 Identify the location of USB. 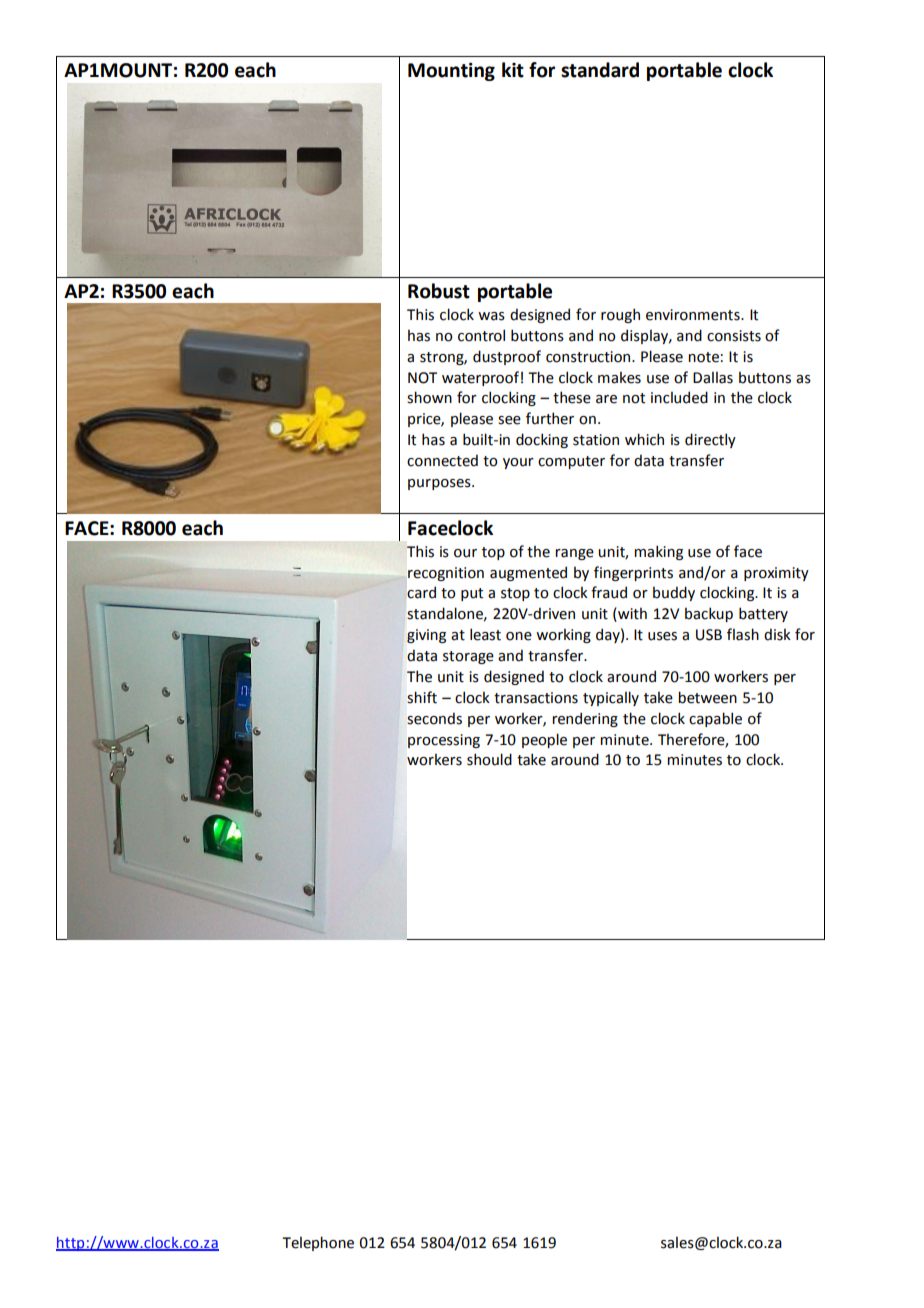
(709, 635).
